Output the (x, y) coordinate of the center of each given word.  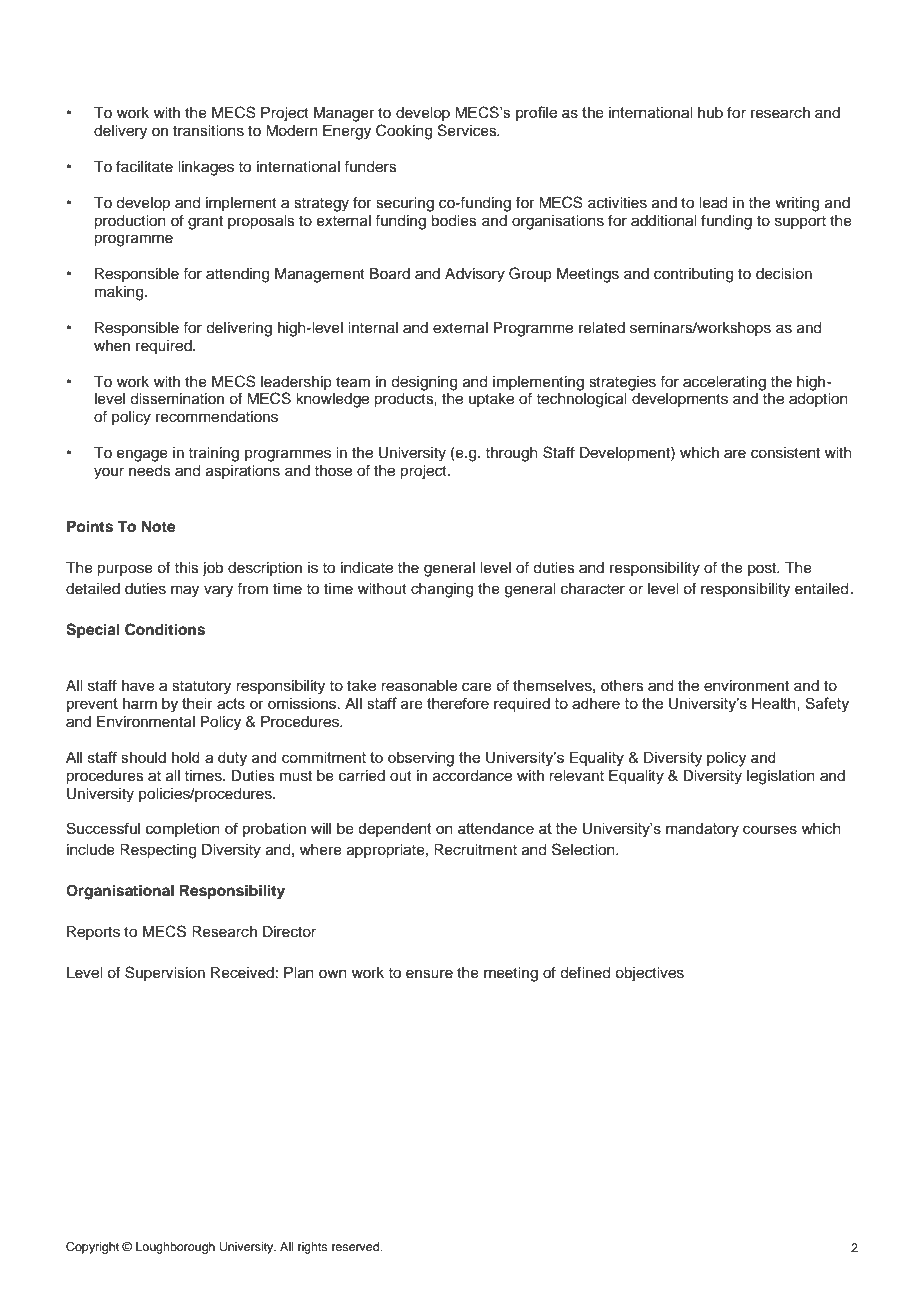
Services (468, 130)
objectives (649, 974)
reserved (356, 1246)
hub (710, 112)
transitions (208, 131)
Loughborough (175, 1248)
